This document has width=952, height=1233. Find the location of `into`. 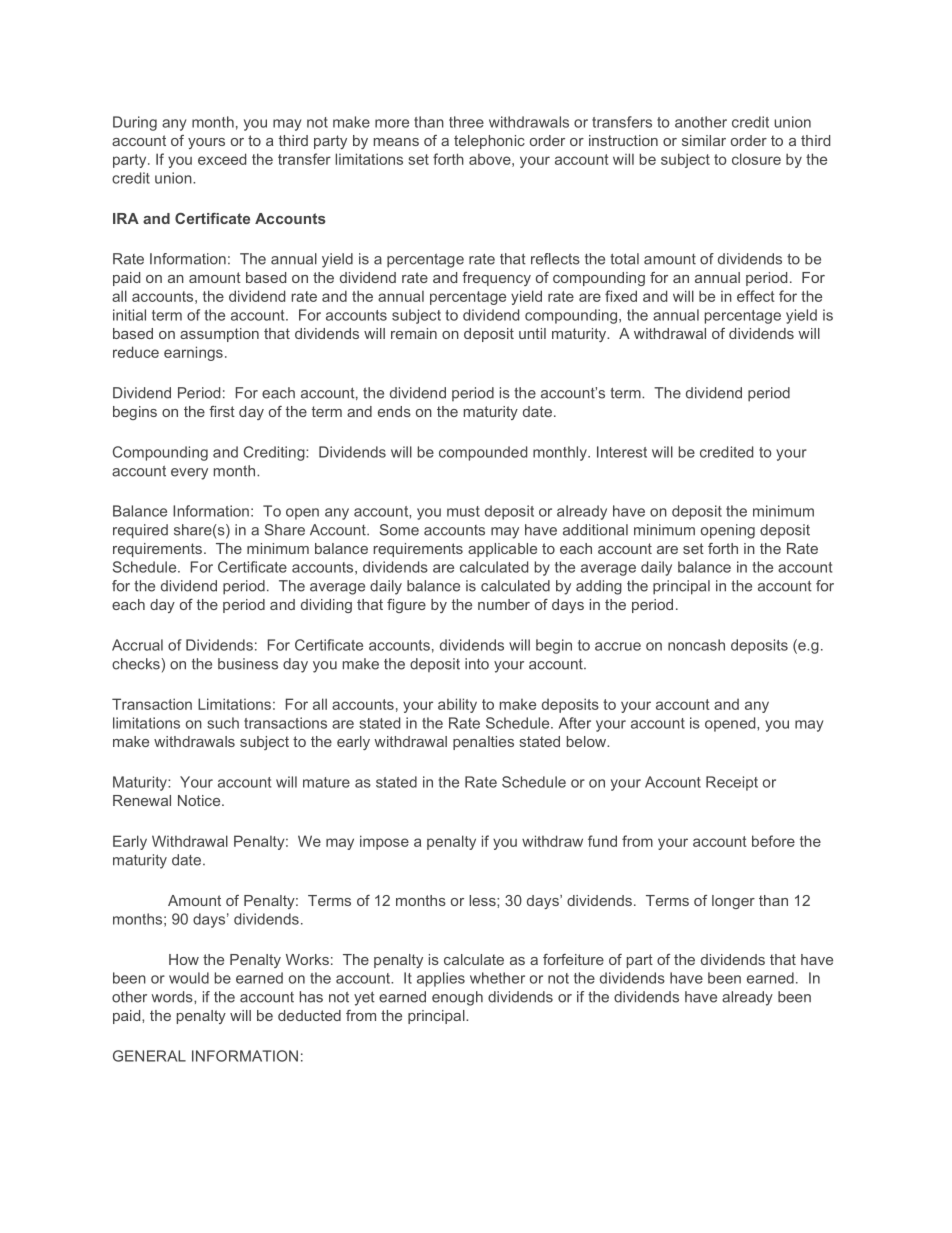

into is located at coordinates (477, 664).
